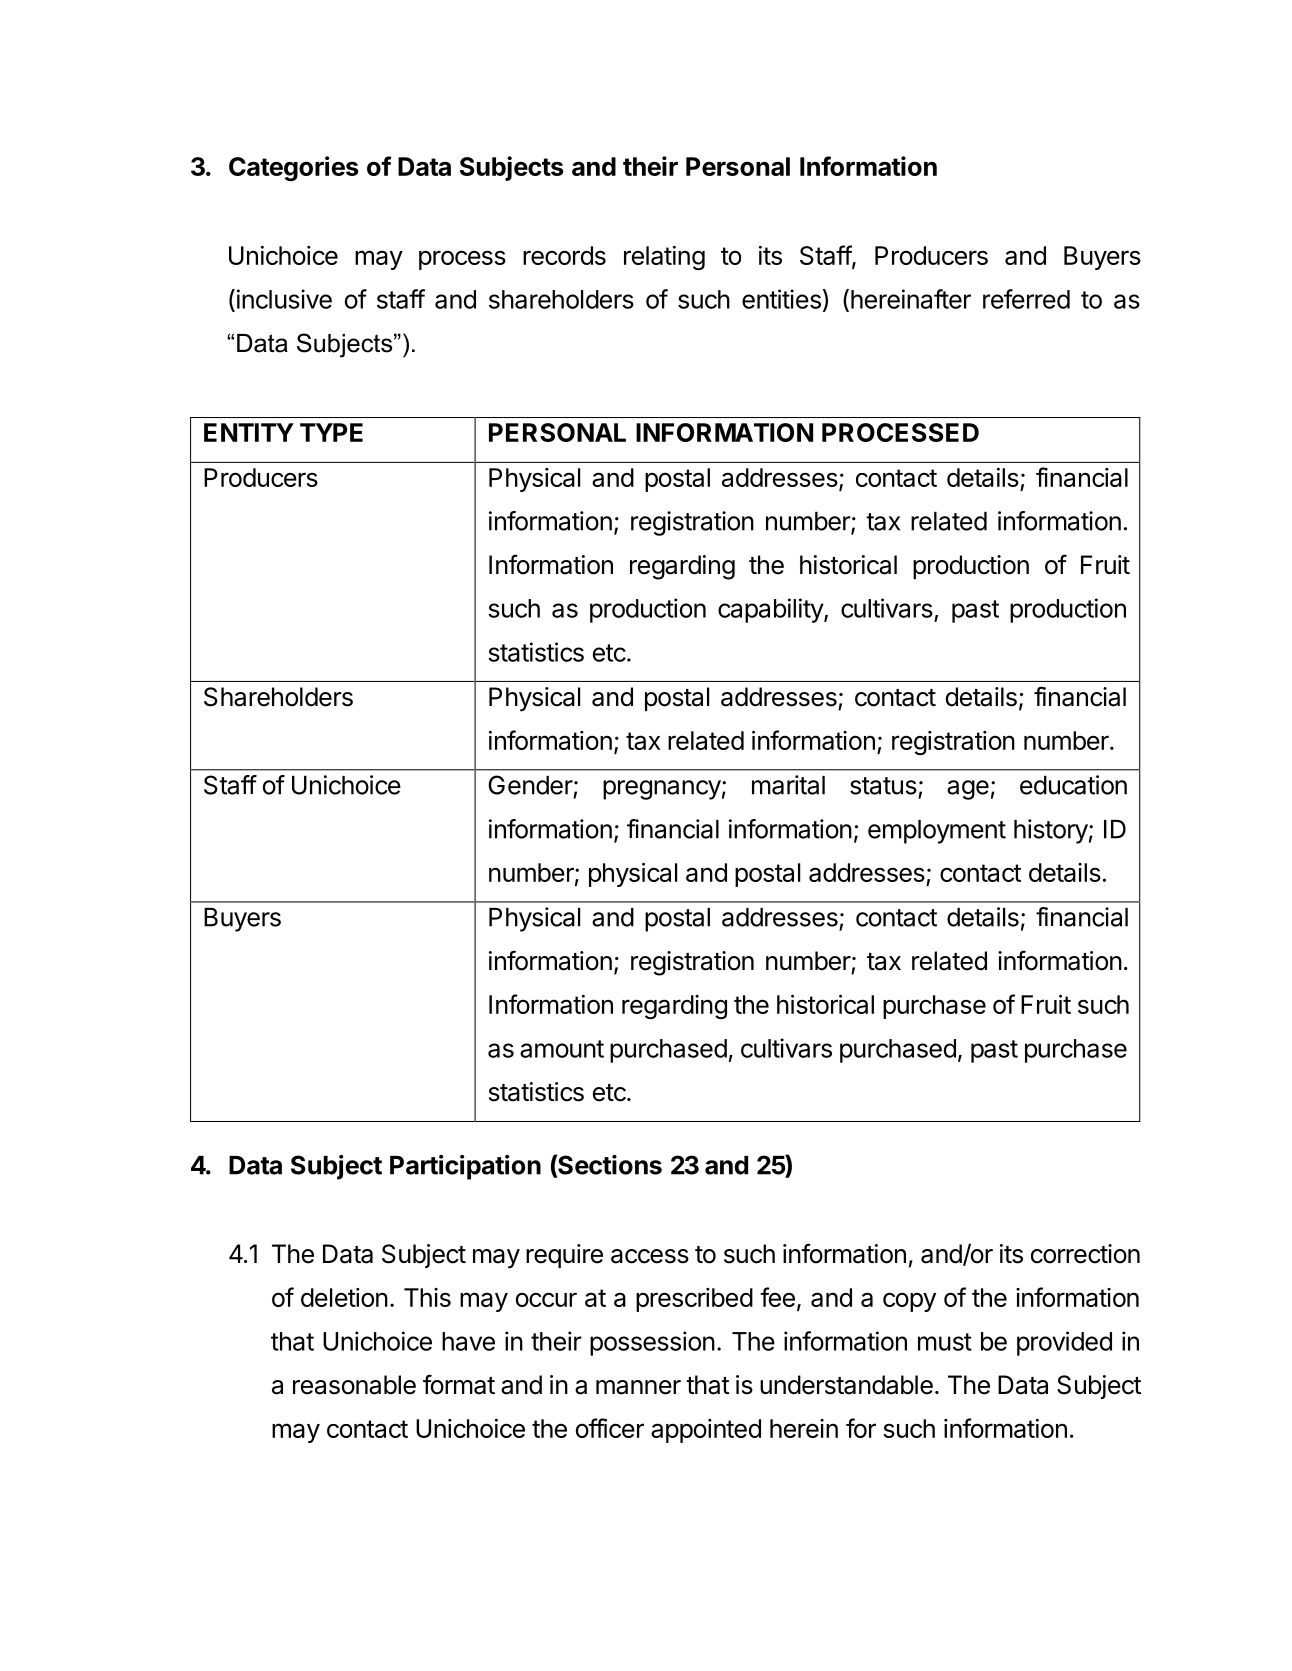 Image resolution: width=1292 pixels, height=1671 pixels. Describe the element at coordinates (530, 785) in the screenshot. I see `Gender` at that location.
